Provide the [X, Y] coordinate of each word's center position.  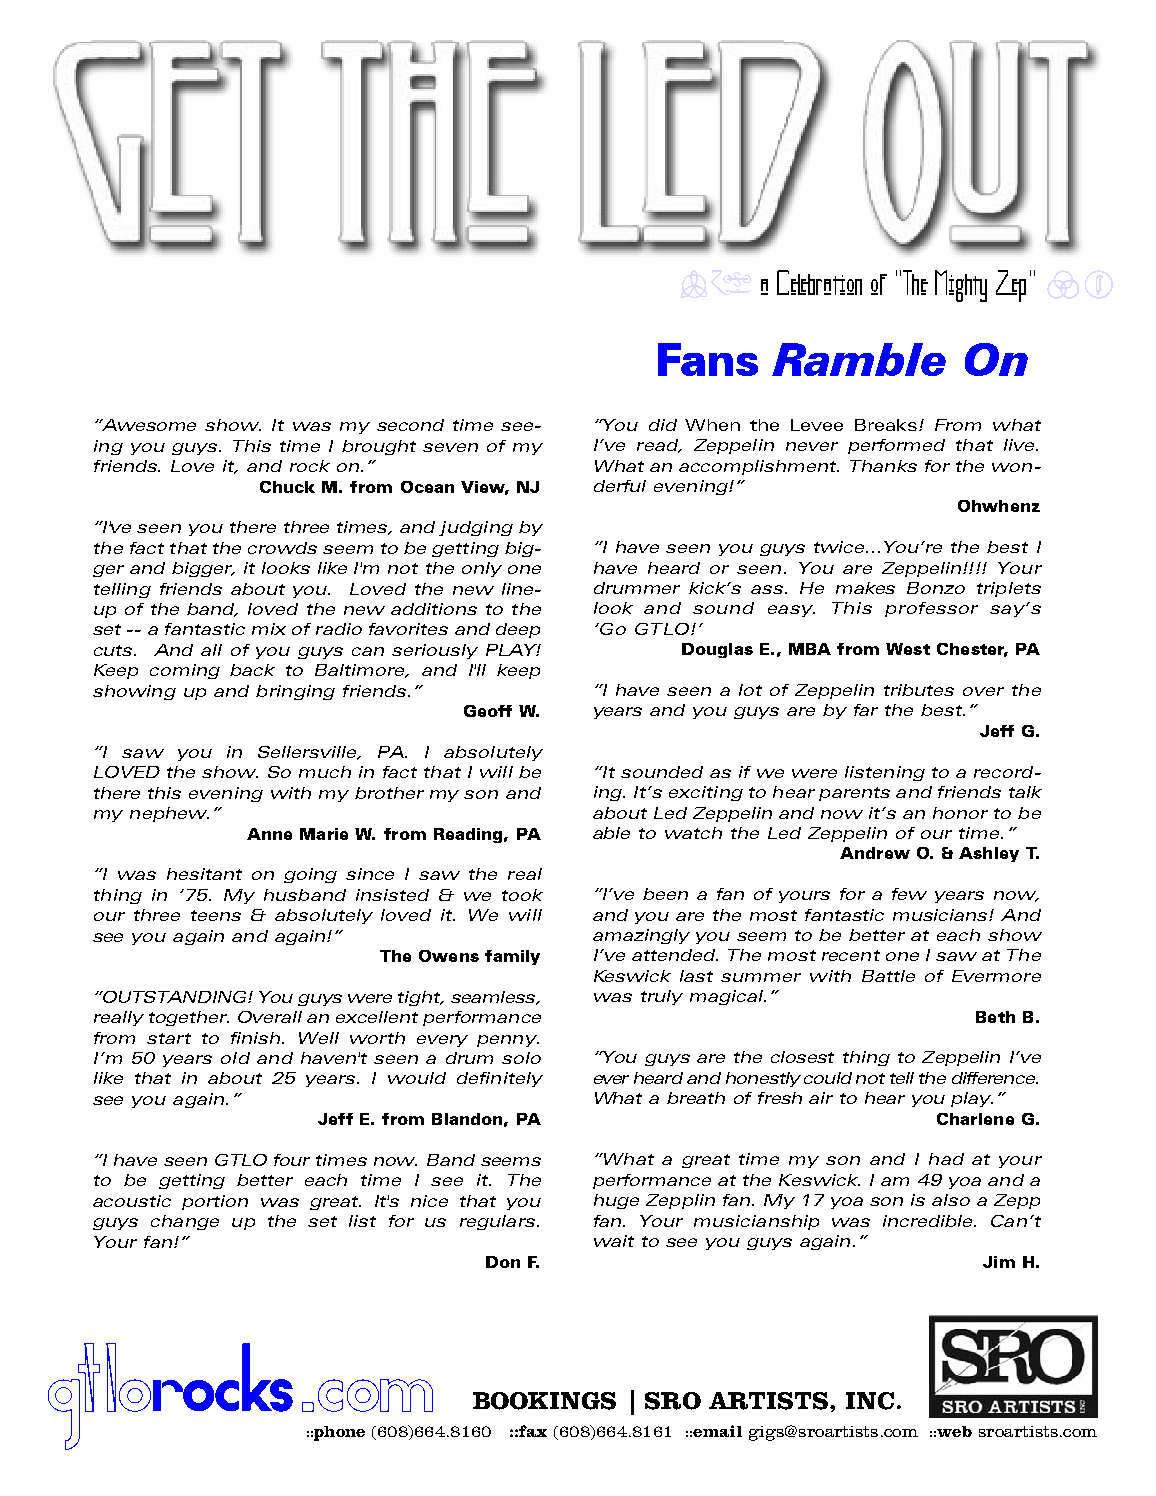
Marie [324, 834]
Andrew [875, 853]
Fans [708, 359]
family [512, 957]
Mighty [961, 286]
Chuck [287, 487]
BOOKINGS [544, 1401]
